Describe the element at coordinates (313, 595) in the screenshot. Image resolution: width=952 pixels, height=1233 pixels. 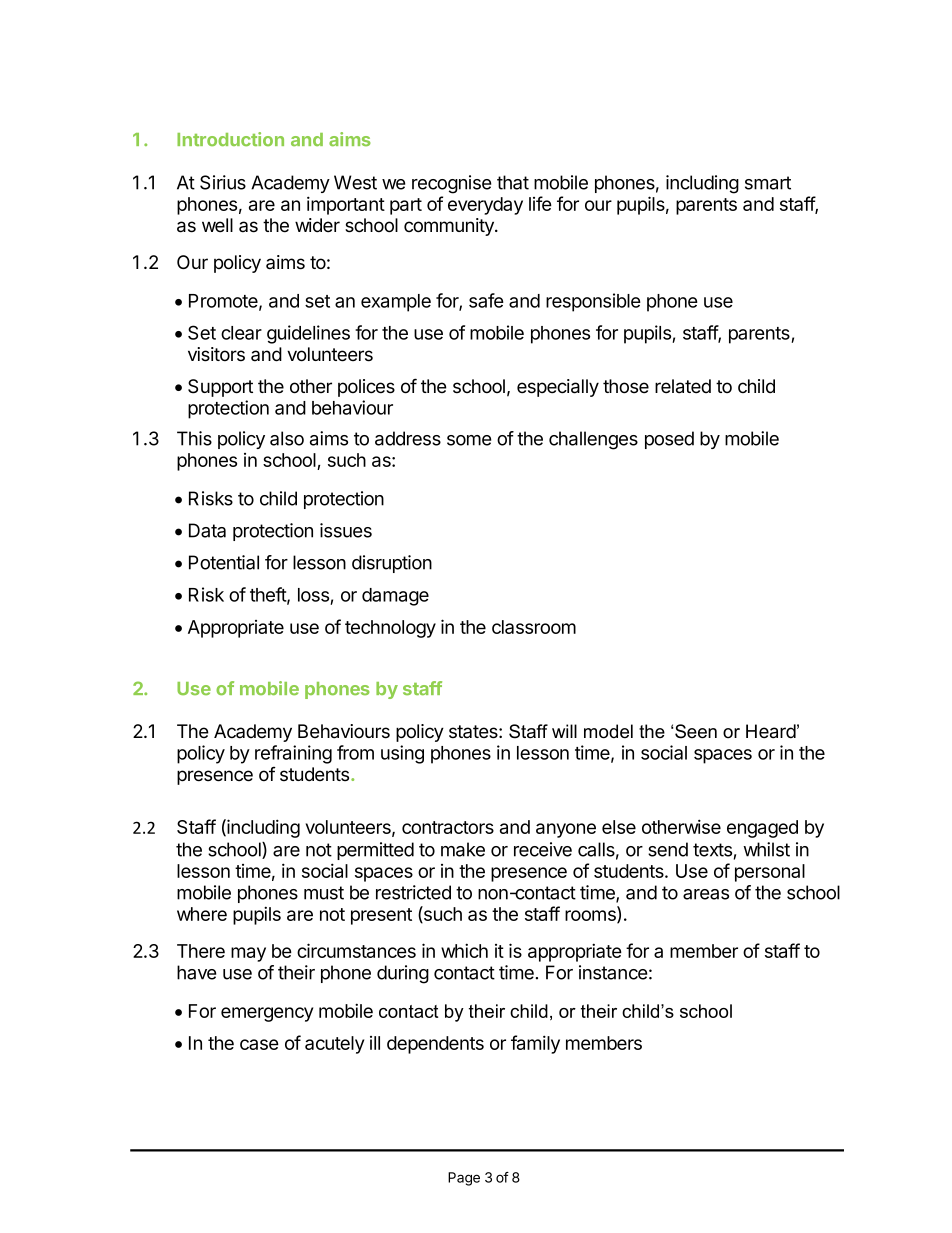
I see `loss` at that location.
